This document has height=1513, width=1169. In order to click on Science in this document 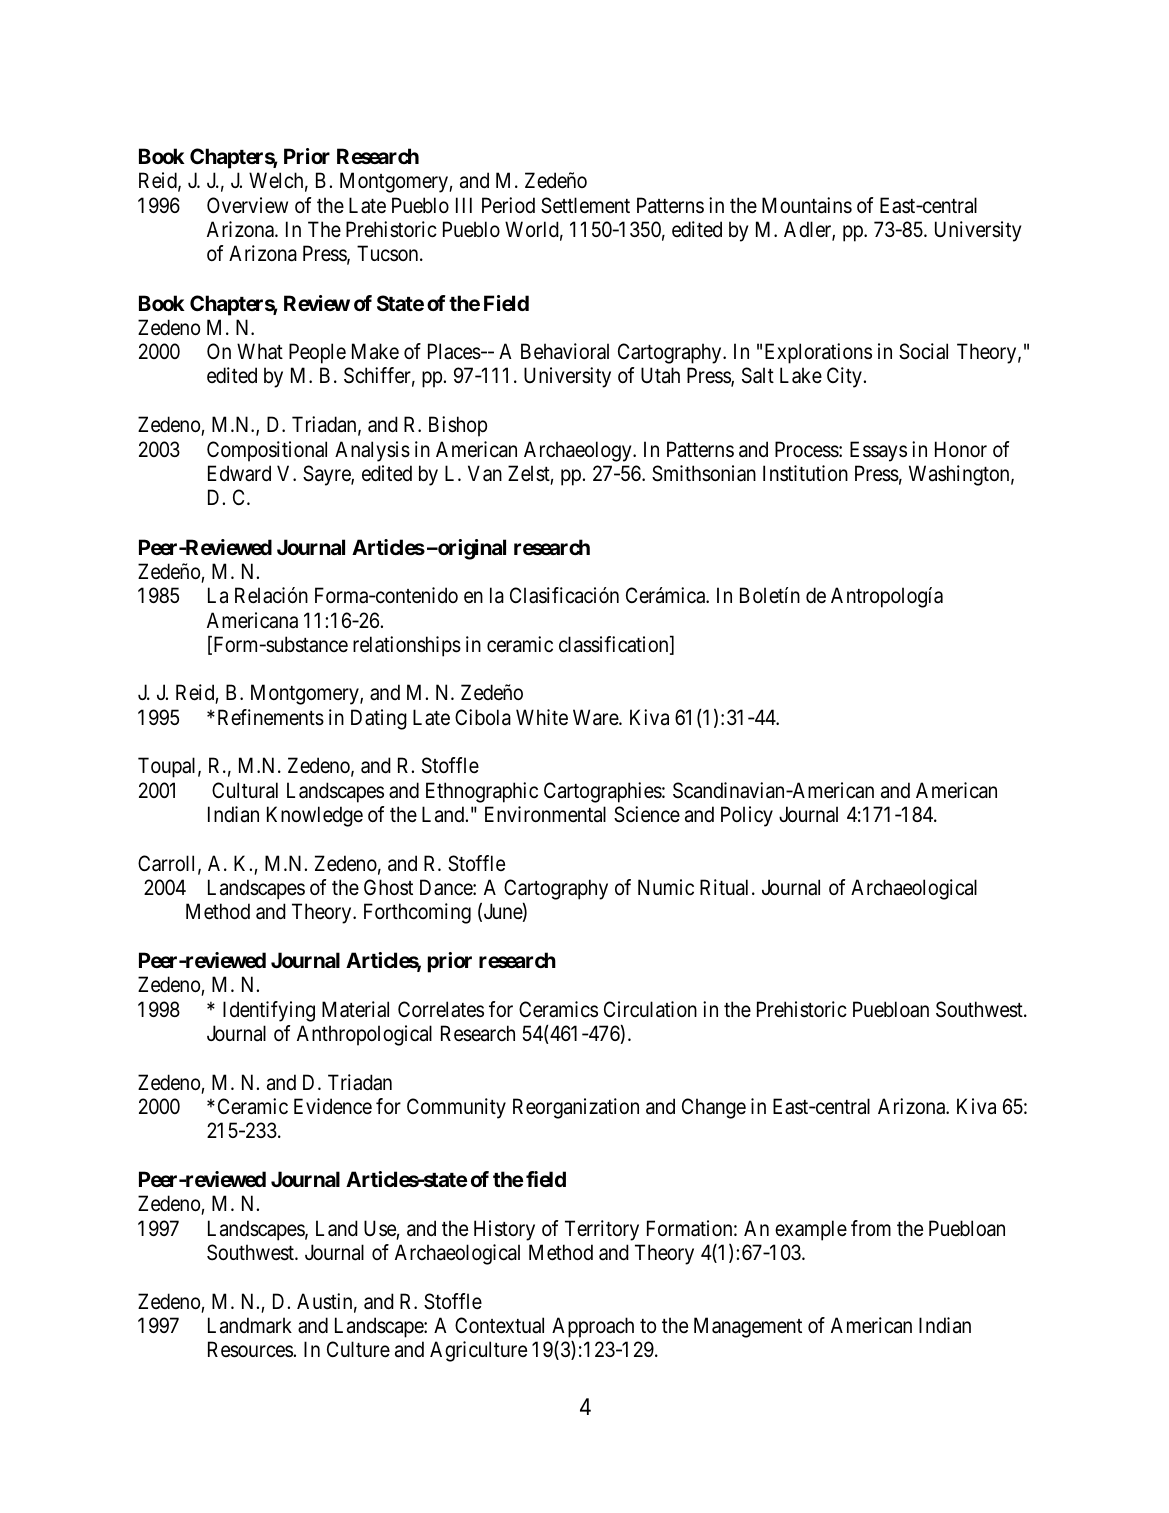, I will do `click(647, 814)`.
